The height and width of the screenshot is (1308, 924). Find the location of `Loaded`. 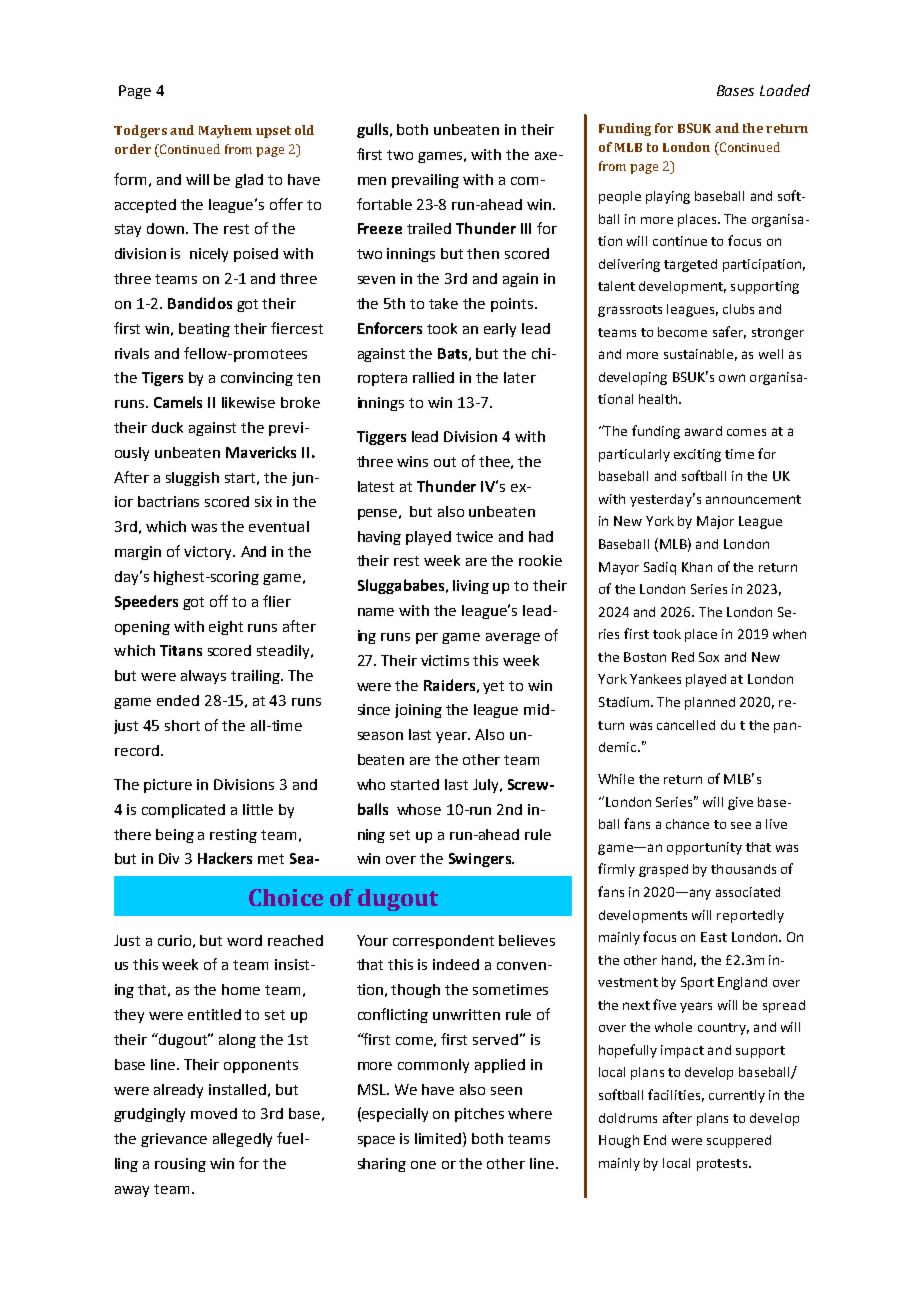

Loaded is located at coordinates (785, 90).
